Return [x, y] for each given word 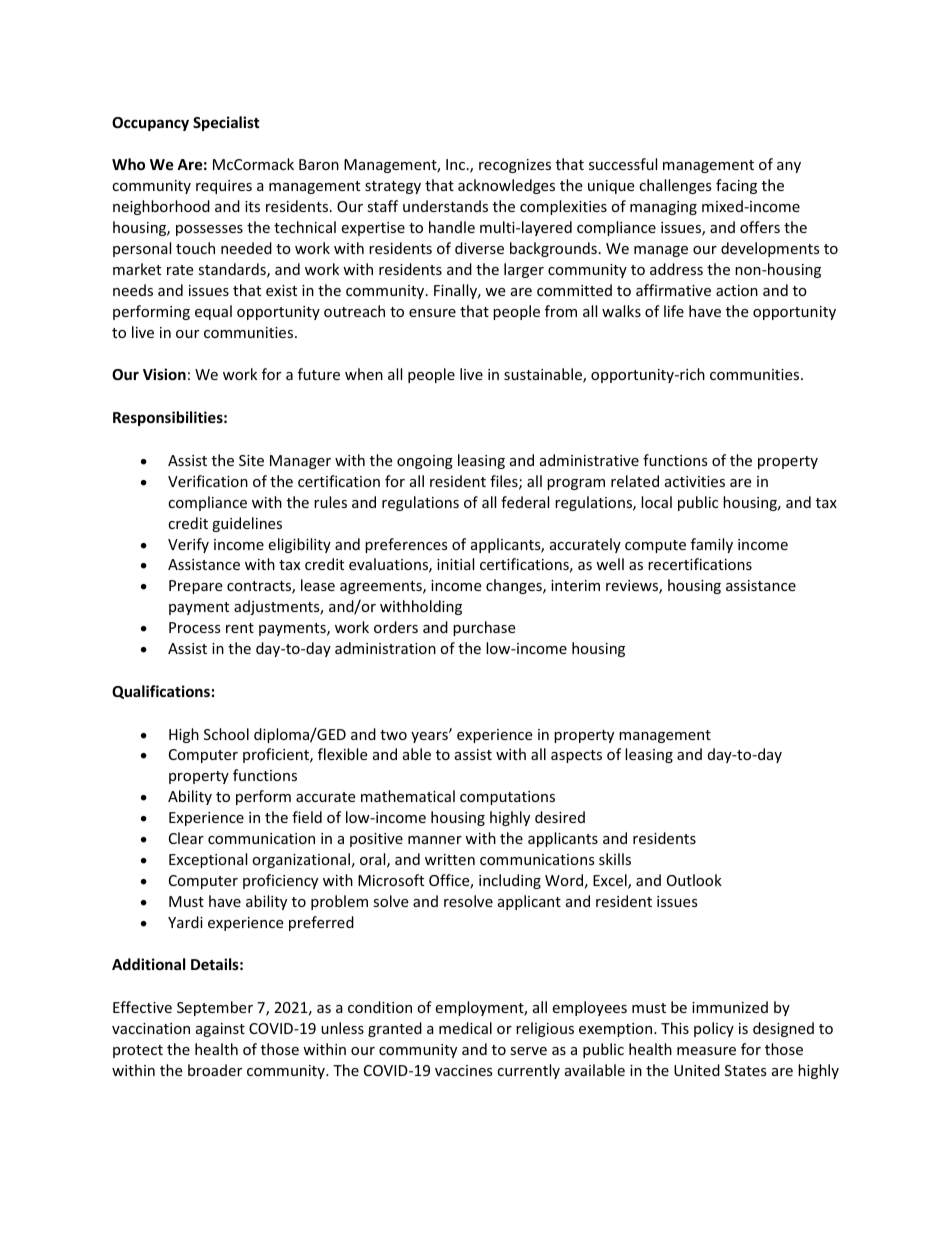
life [674, 311]
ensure [432, 313]
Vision [164, 374]
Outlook [694, 880]
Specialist [226, 123]
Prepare [195, 587]
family [712, 545]
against [220, 1030]
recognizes [515, 166]
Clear [186, 838]
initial [455, 564]
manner [435, 840]
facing [736, 186]
